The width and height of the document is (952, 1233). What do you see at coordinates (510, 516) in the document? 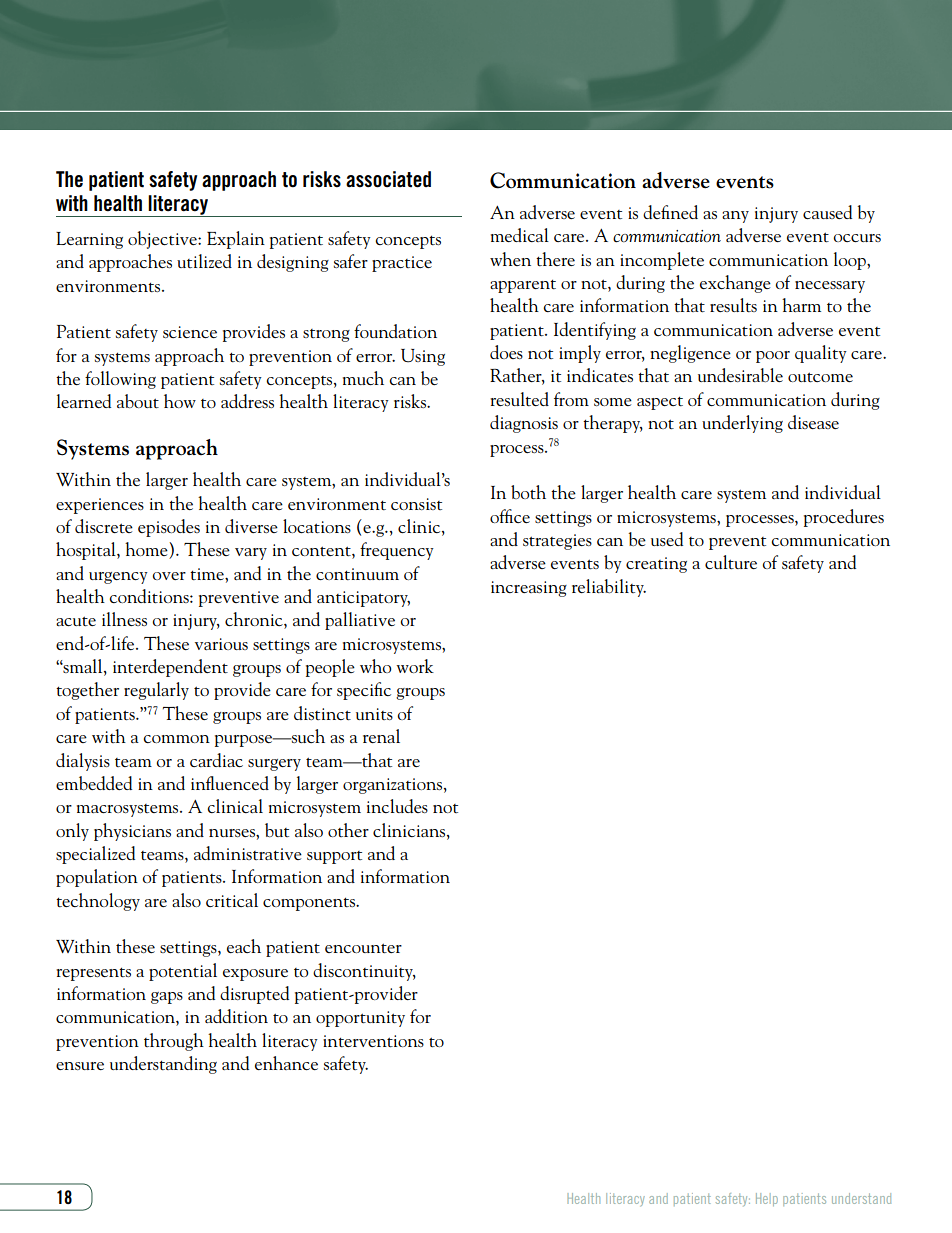
I see `office` at bounding box center [510, 516].
